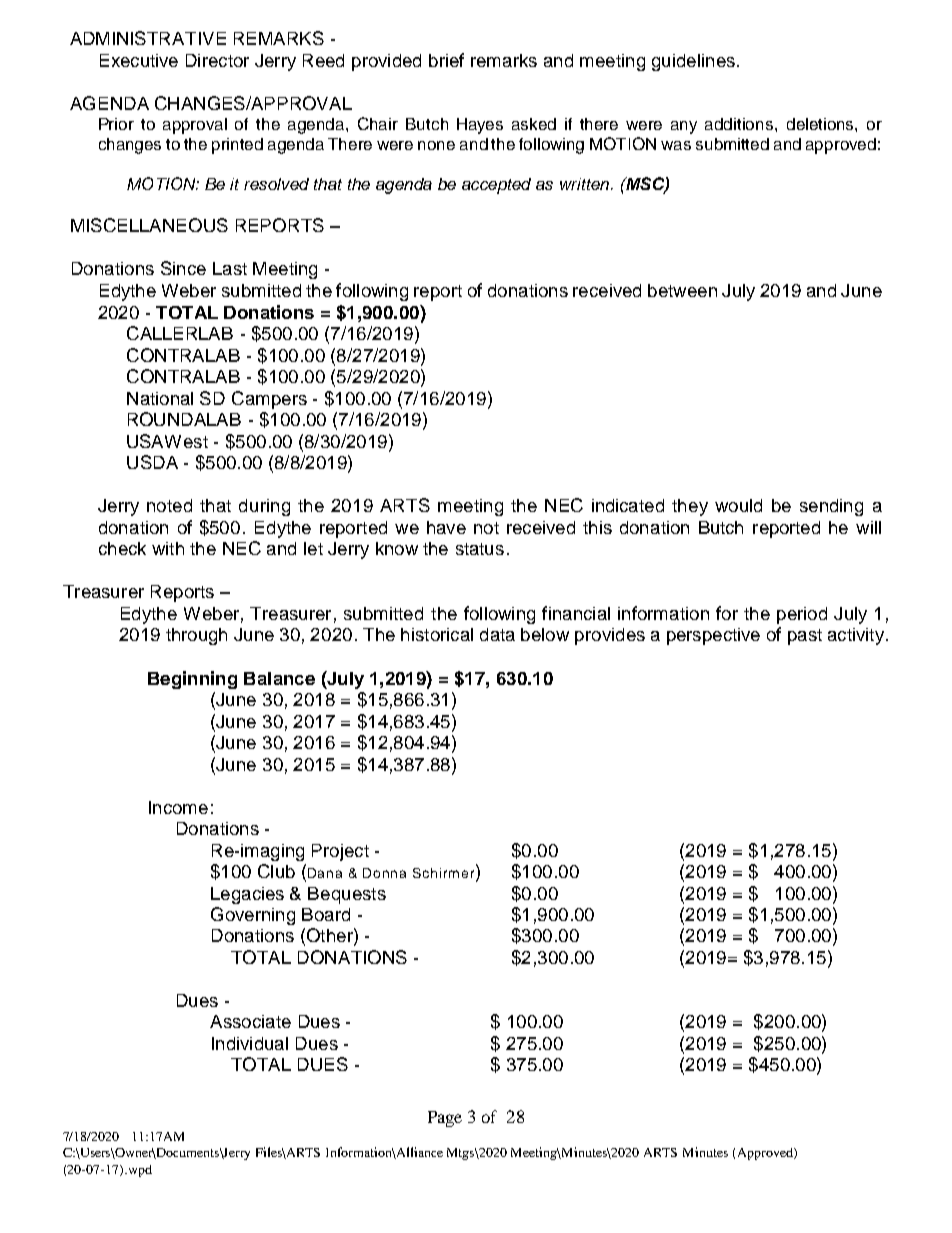 The width and height of the document is (952, 1233). I want to click on have, so click(446, 527).
